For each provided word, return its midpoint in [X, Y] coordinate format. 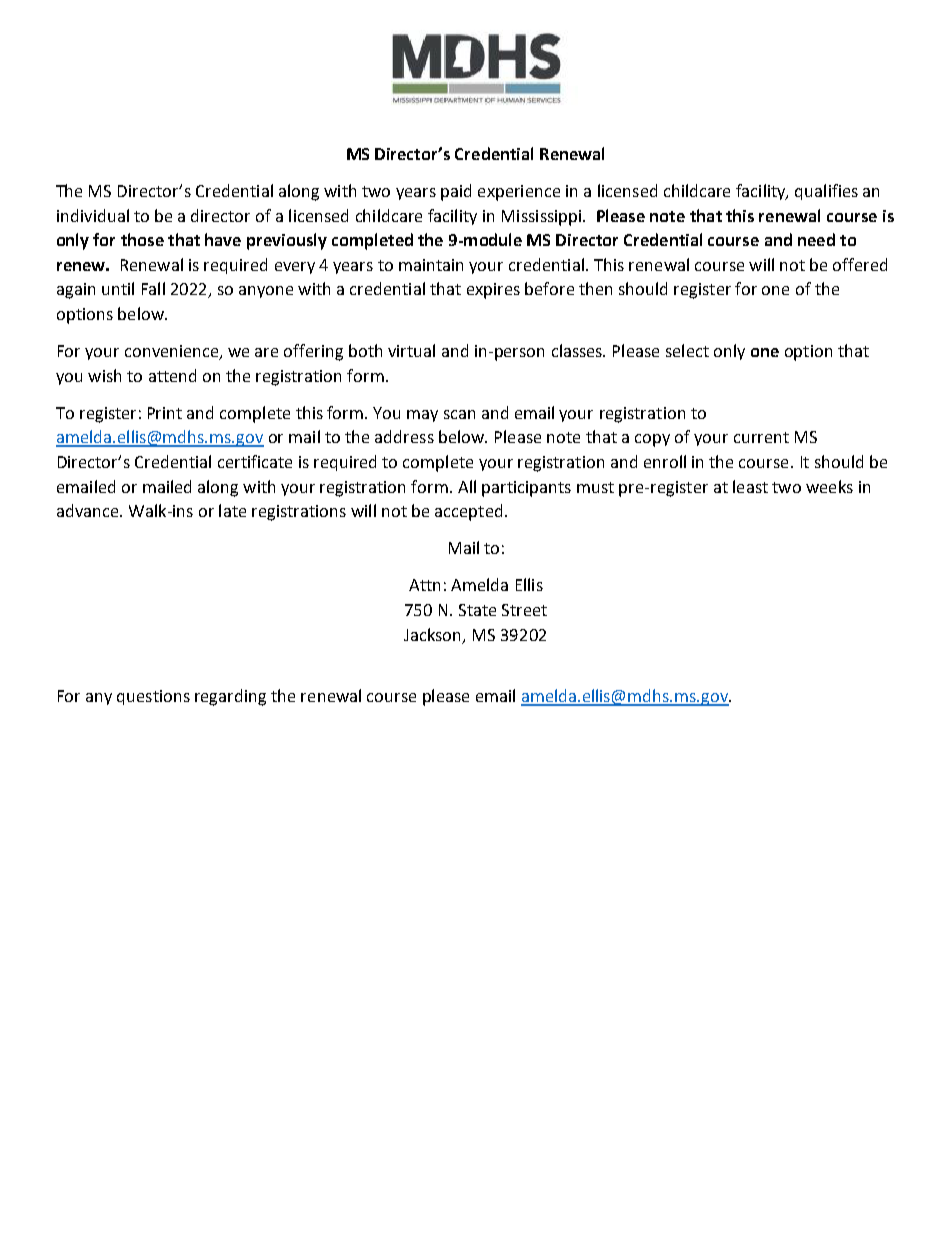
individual [93, 215]
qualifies [826, 192]
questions [153, 697]
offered [860, 264]
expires [493, 291]
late [232, 510]
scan [459, 414]
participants [526, 489]
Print [165, 413]
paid [456, 192]
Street [524, 610]
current [761, 437]
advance [89, 510]
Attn [424, 585]
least [750, 486]
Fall [153, 288]
